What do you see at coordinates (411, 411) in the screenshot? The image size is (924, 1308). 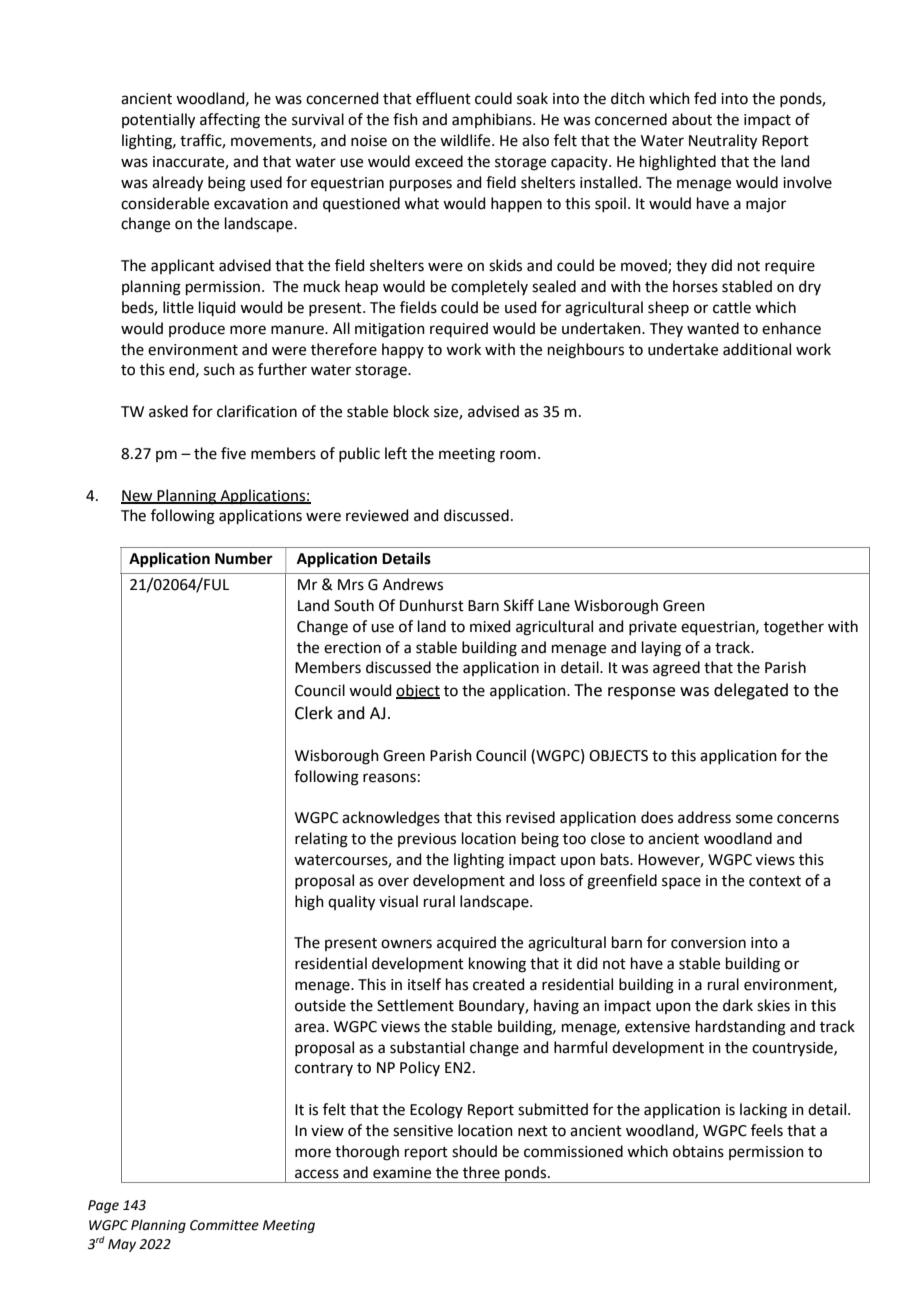 I see `block` at bounding box center [411, 411].
